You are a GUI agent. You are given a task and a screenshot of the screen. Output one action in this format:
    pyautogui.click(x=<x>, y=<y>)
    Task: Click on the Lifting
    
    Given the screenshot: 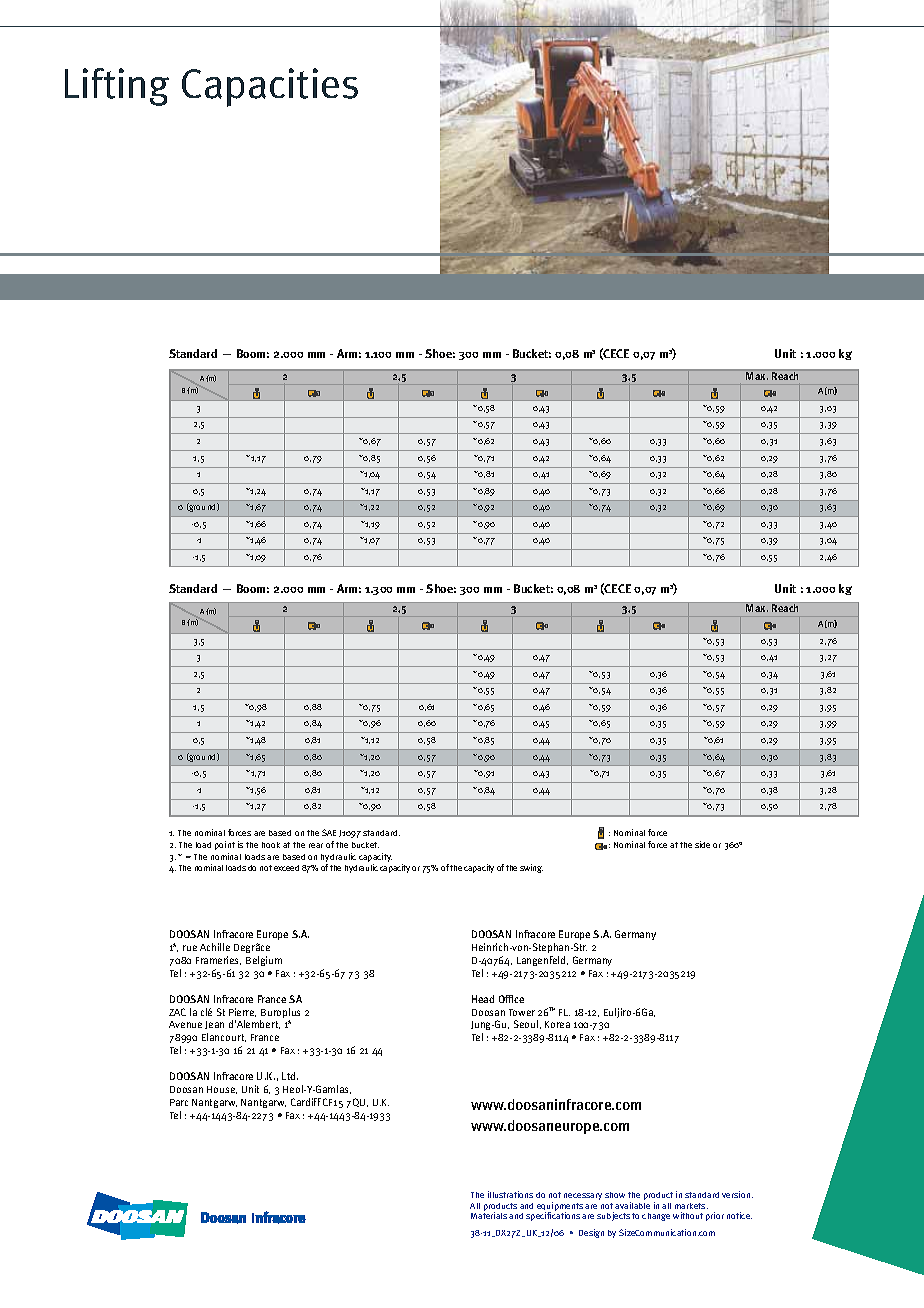 What is the action you would take?
    pyautogui.click(x=117, y=87)
